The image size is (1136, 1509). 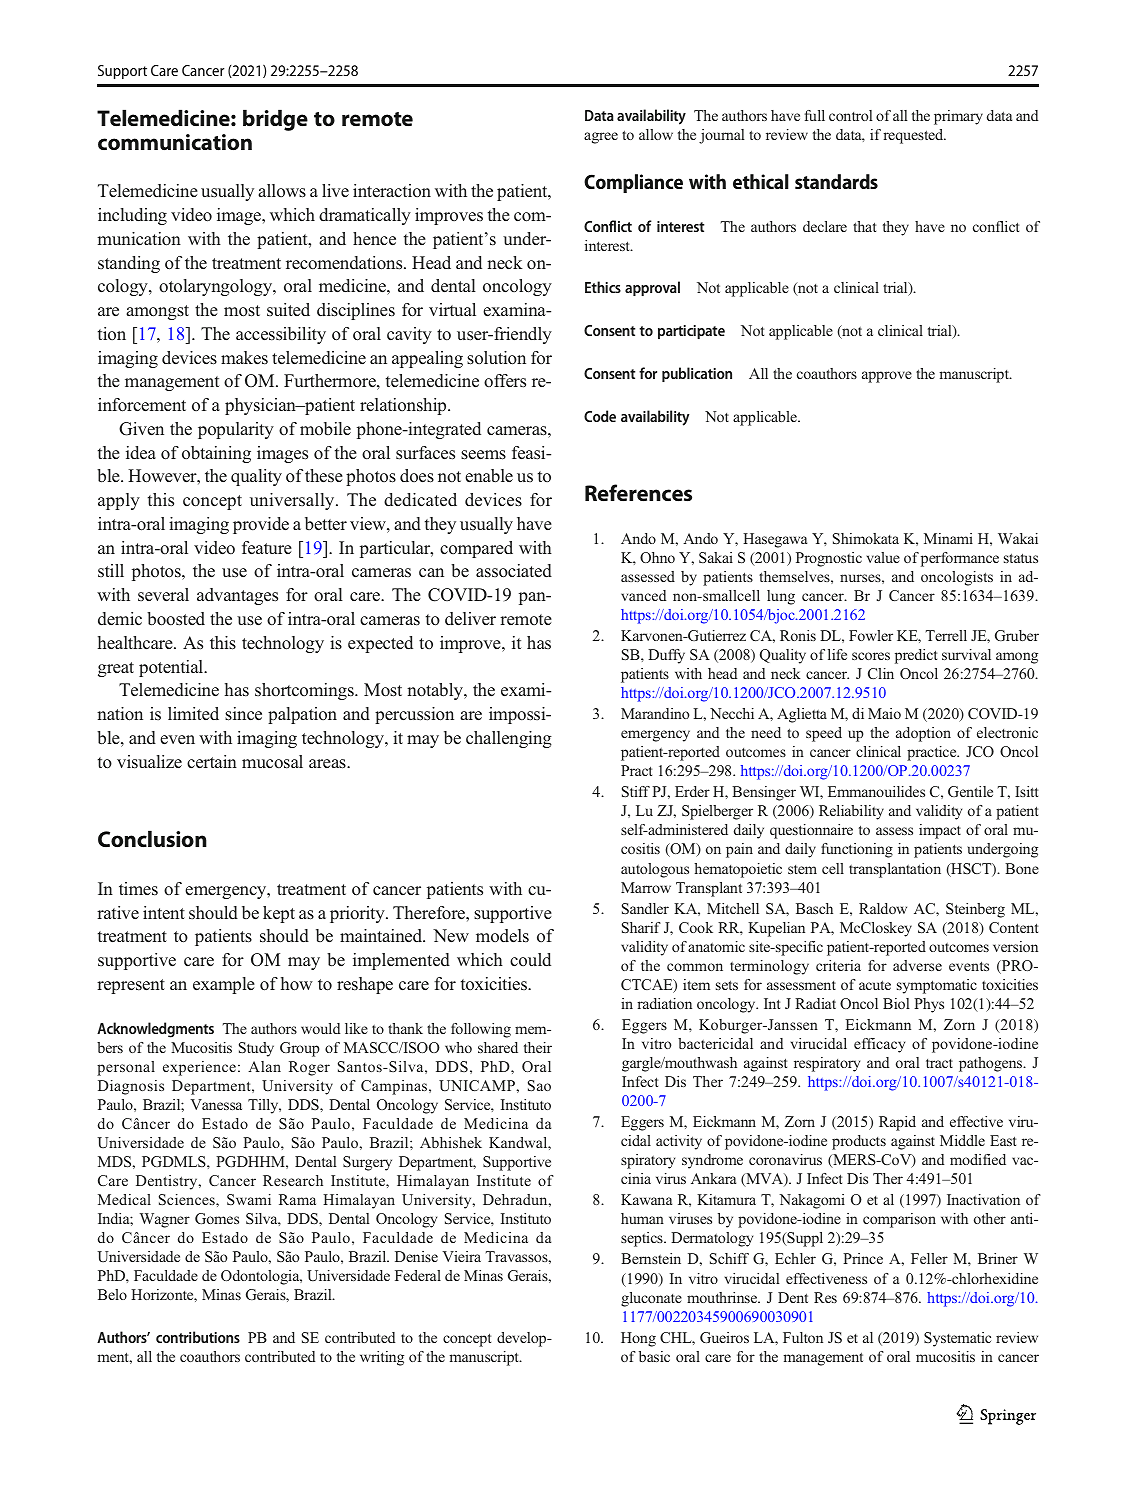 I want to click on Maio, so click(x=884, y=713).
